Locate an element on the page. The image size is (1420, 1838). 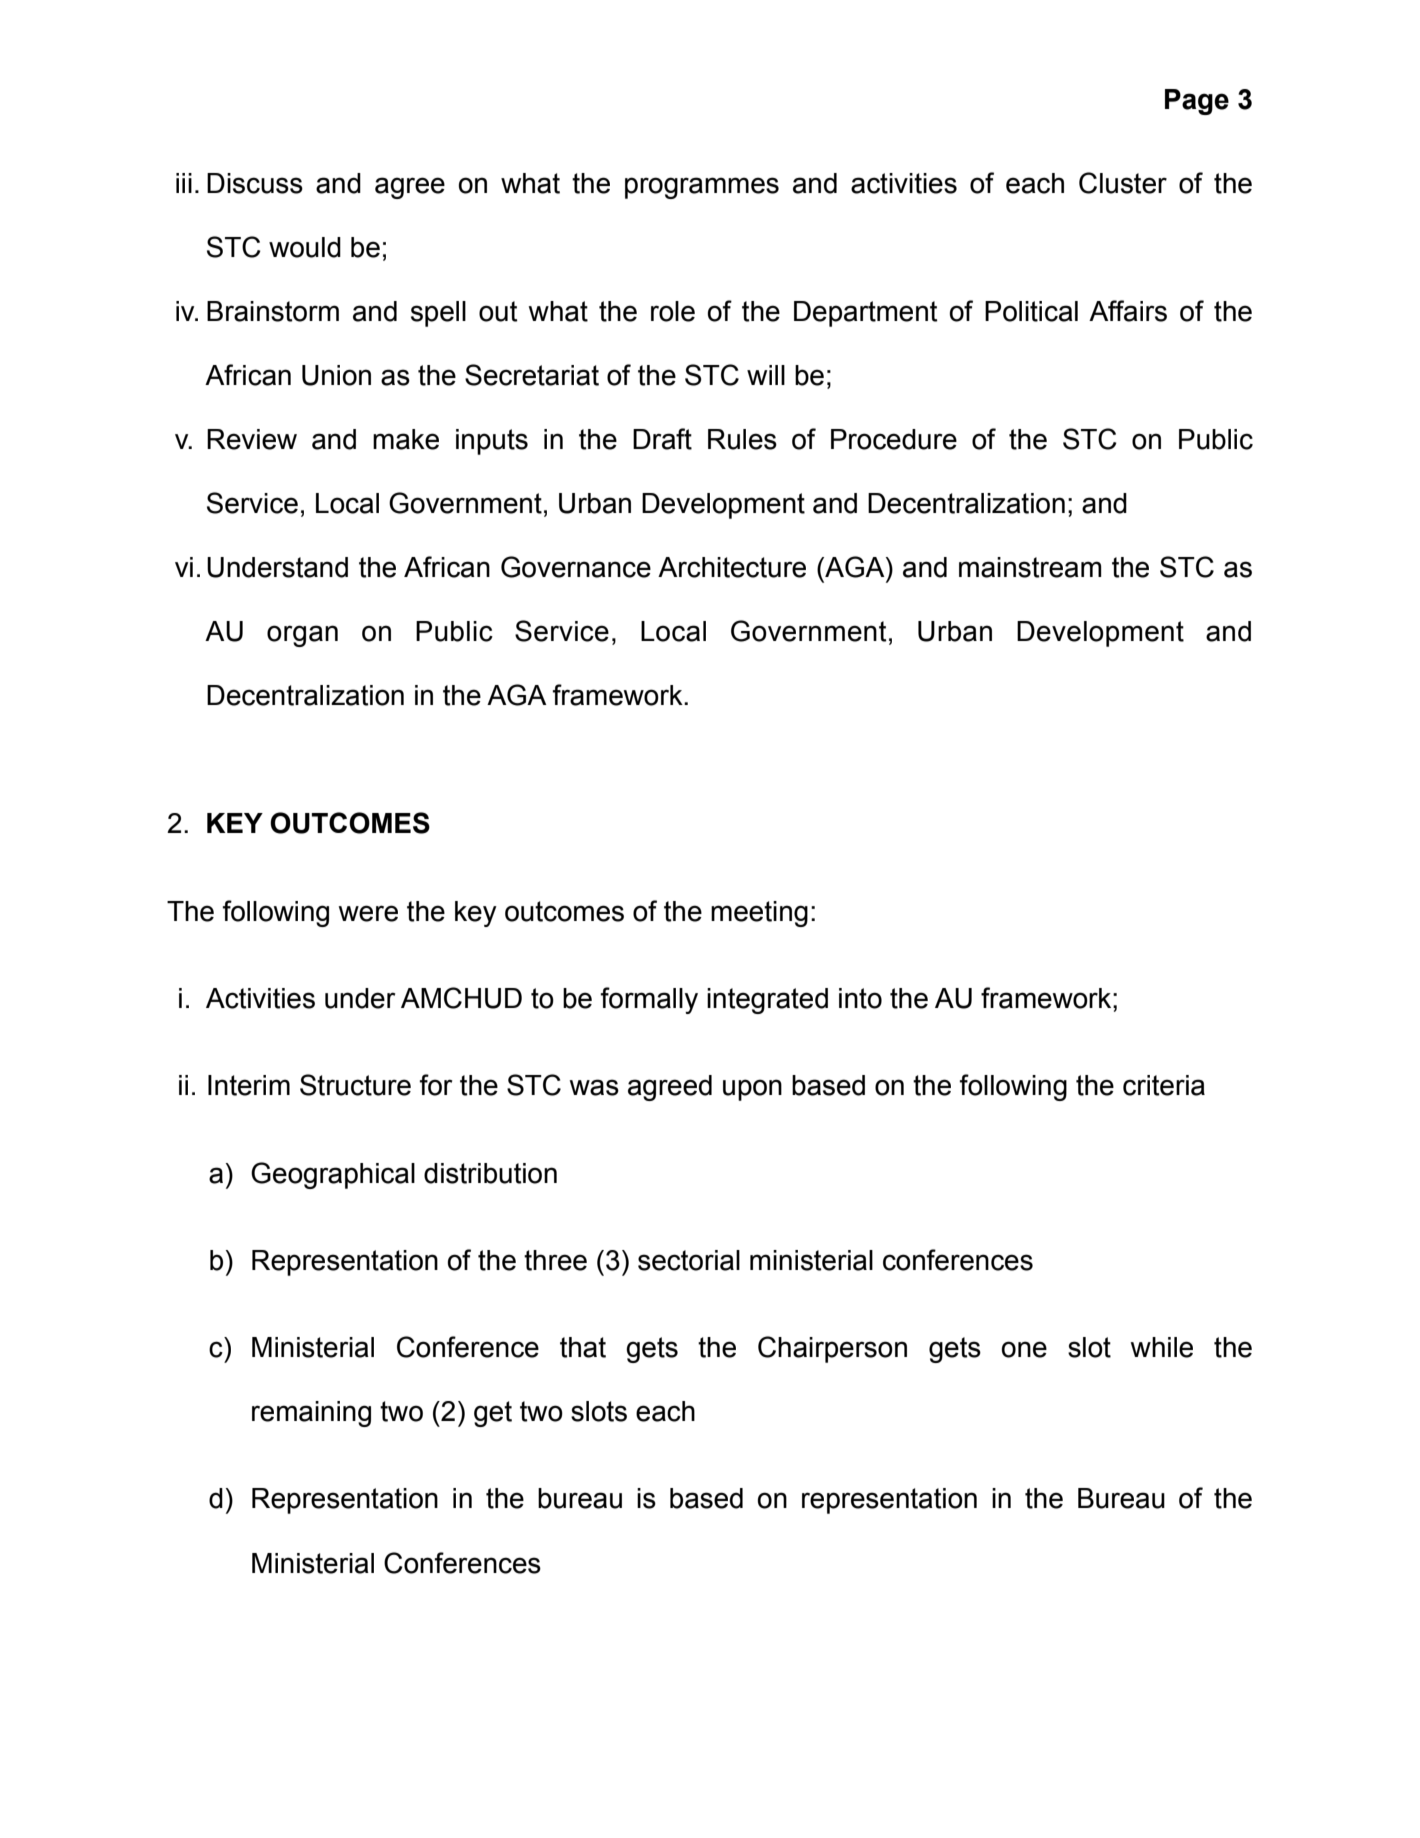
mainstream is located at coordinates (1030, 567).
